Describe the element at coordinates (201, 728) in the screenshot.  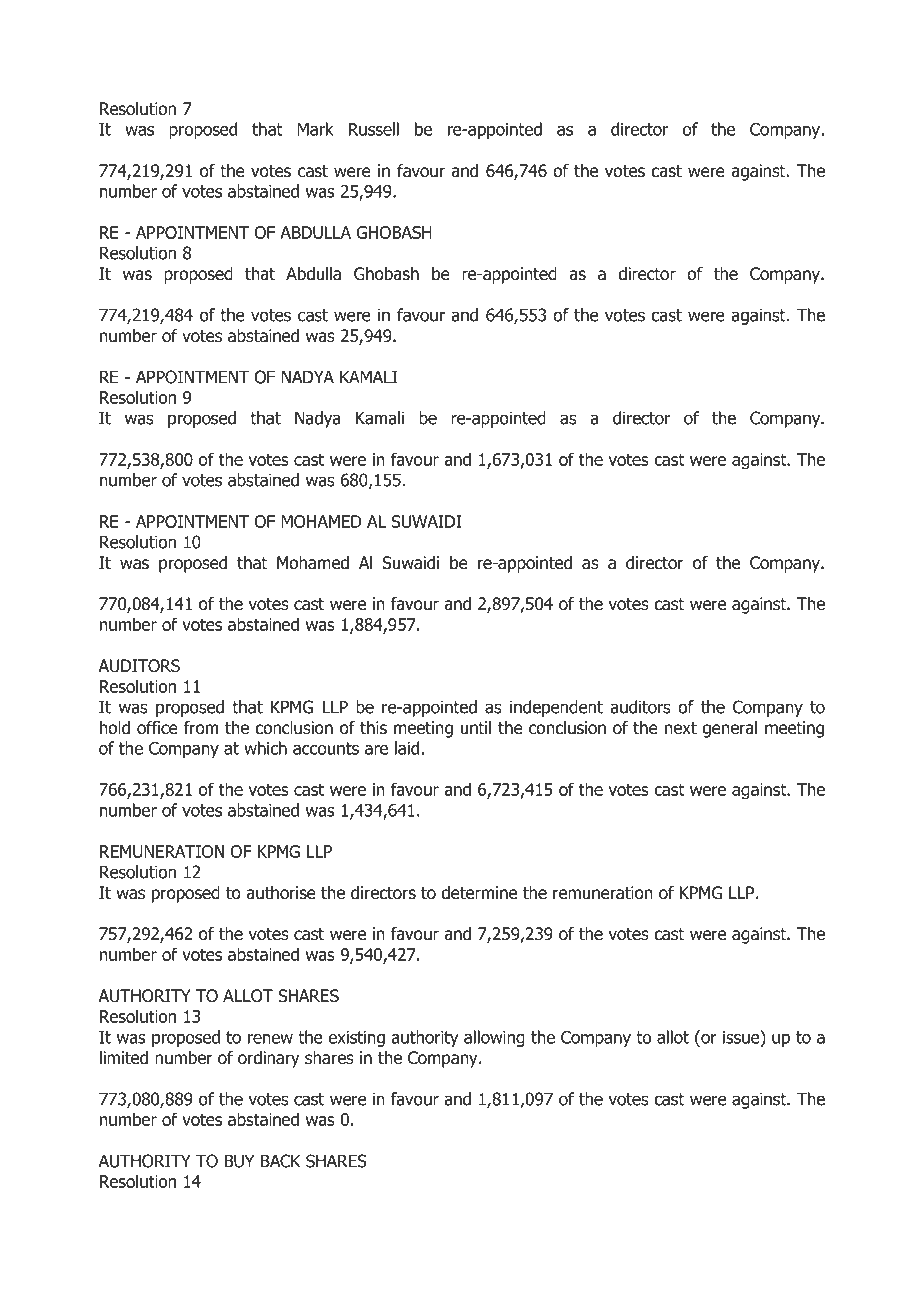
I see `from` at that location.
